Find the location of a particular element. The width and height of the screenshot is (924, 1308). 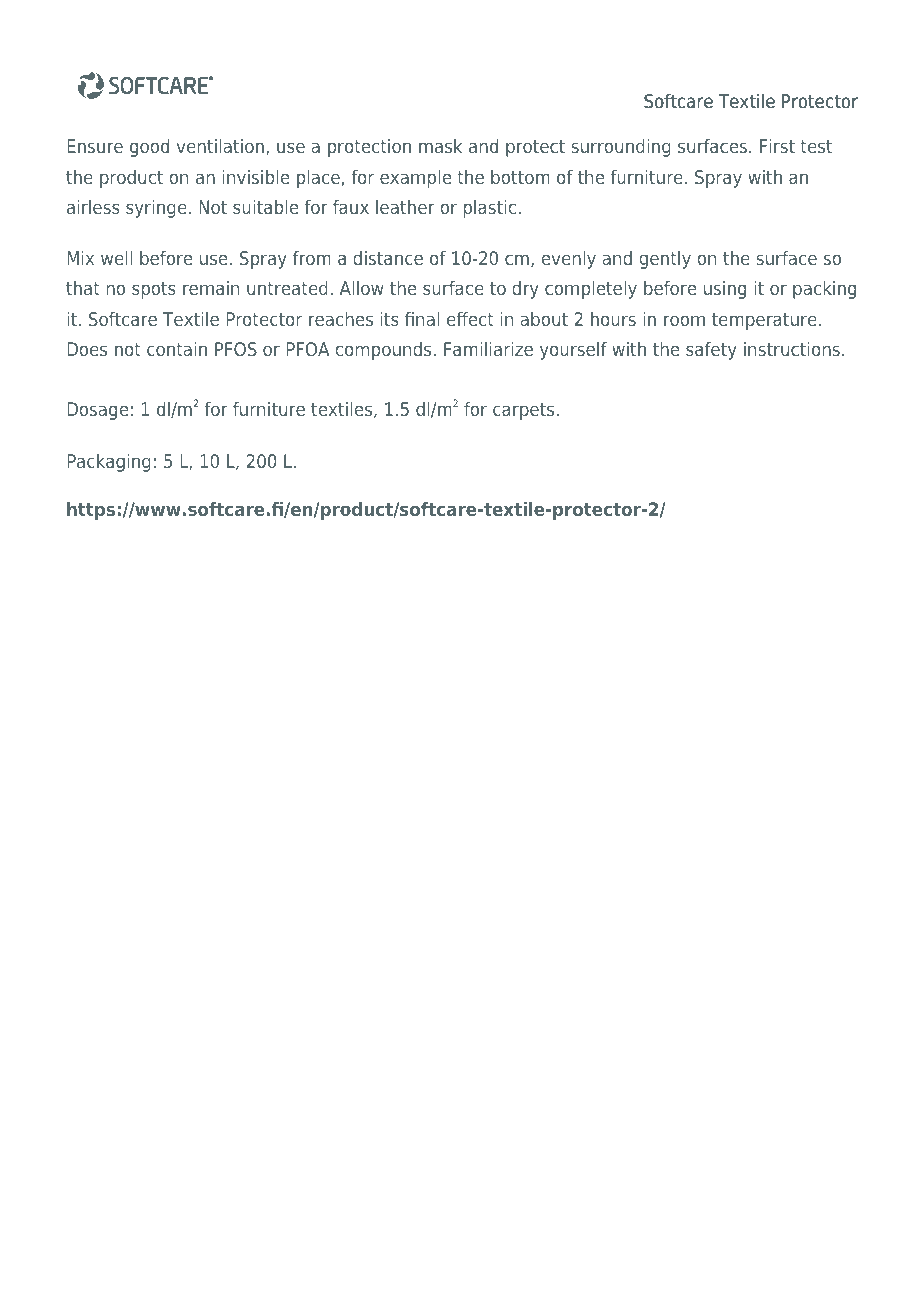

using is located at coordinates (725, 290).
